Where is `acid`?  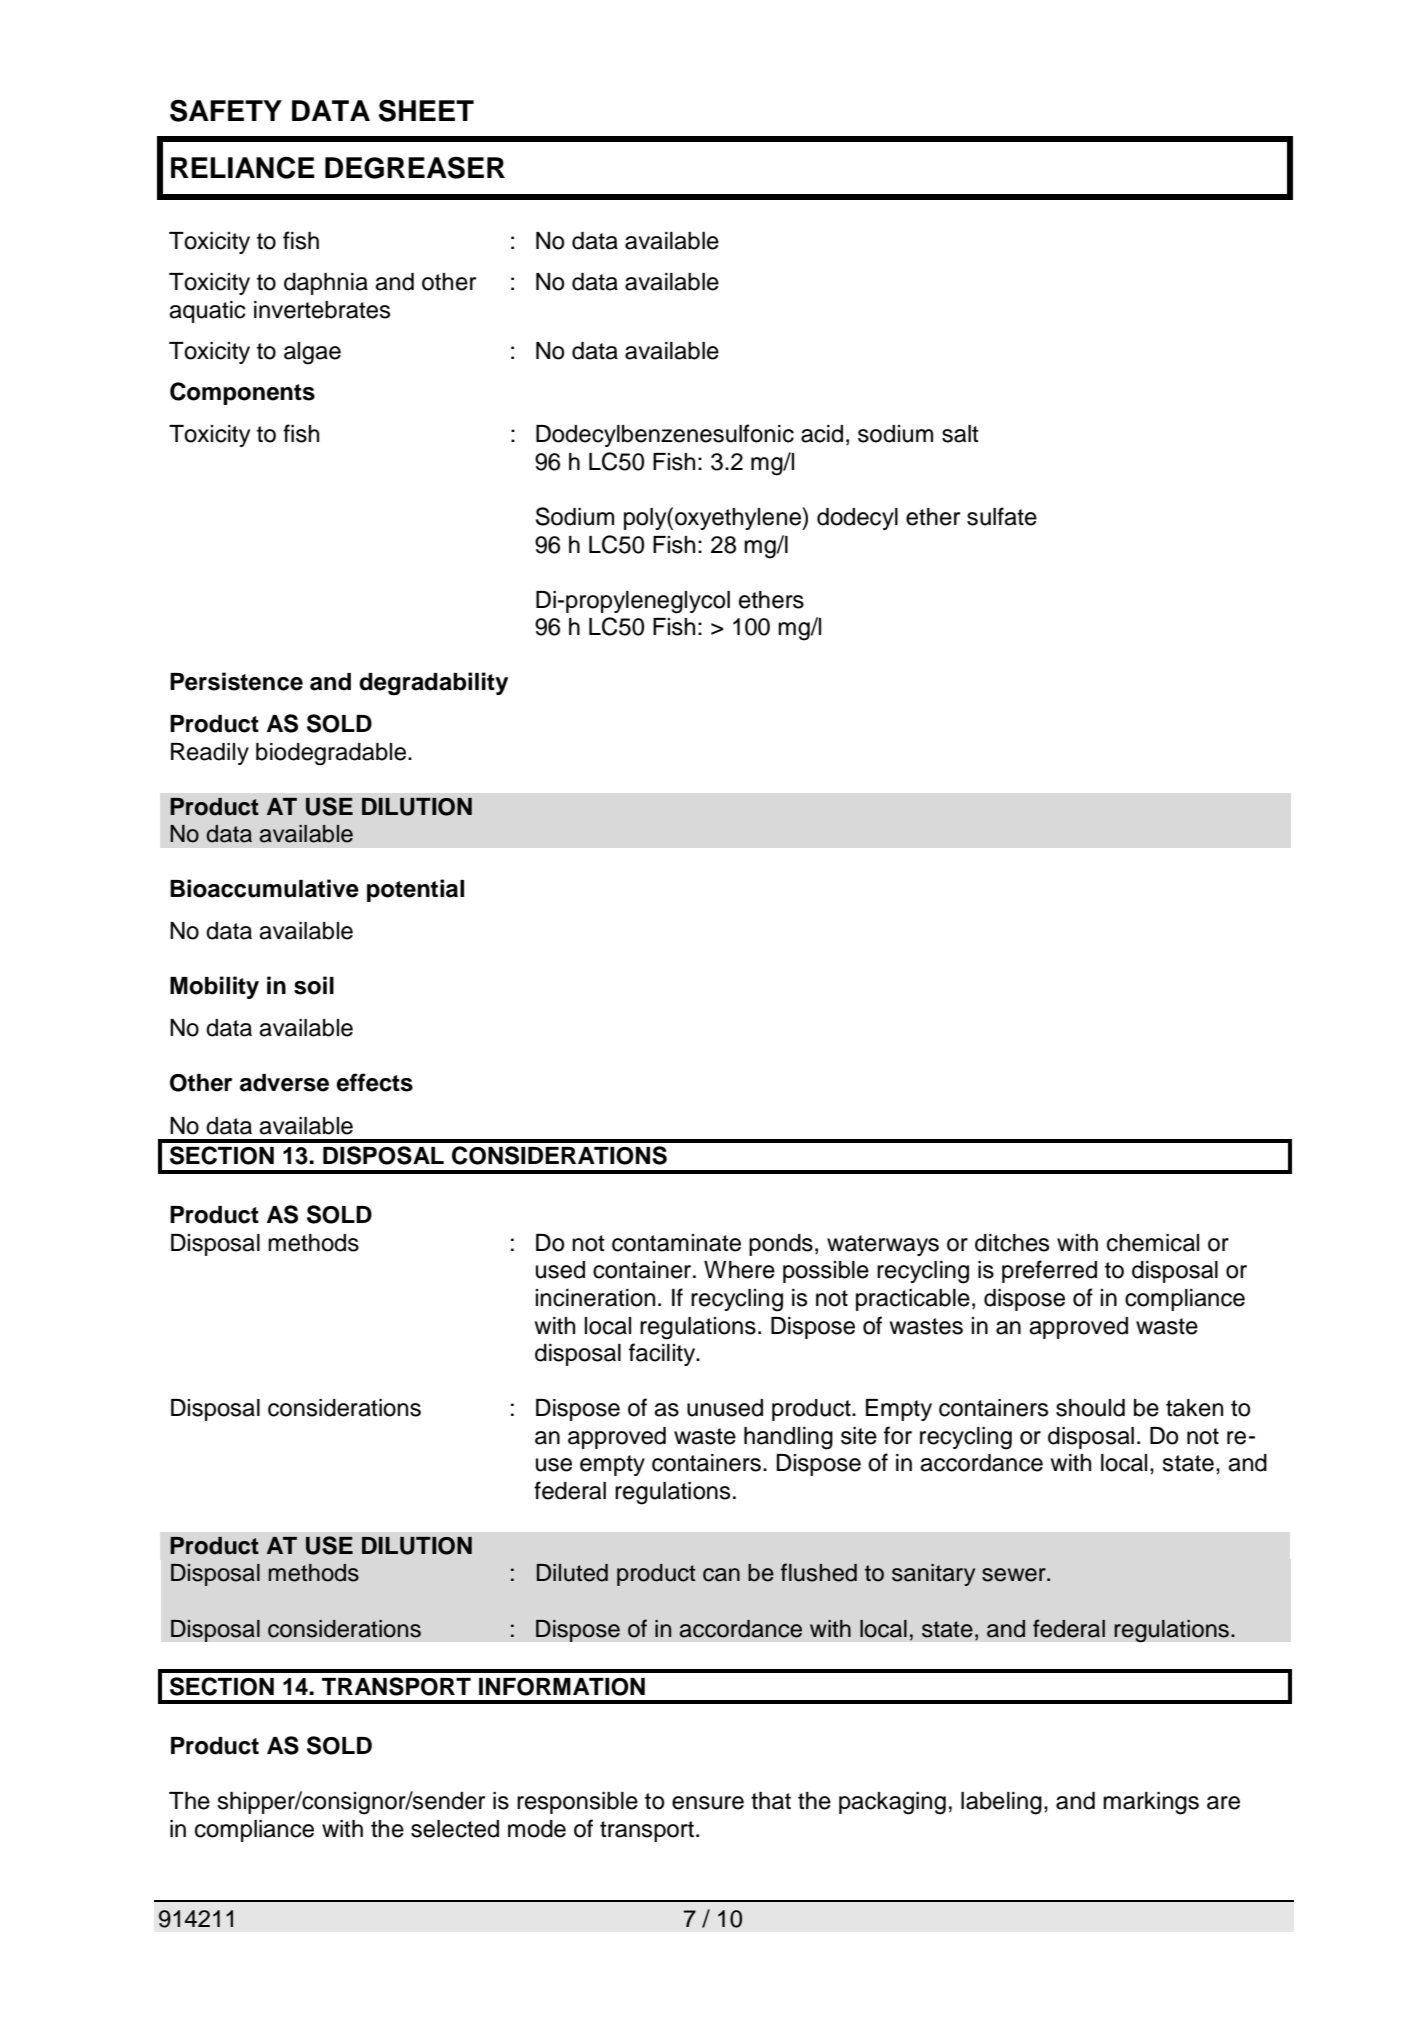 acid is located at coordinates (822, 434).
